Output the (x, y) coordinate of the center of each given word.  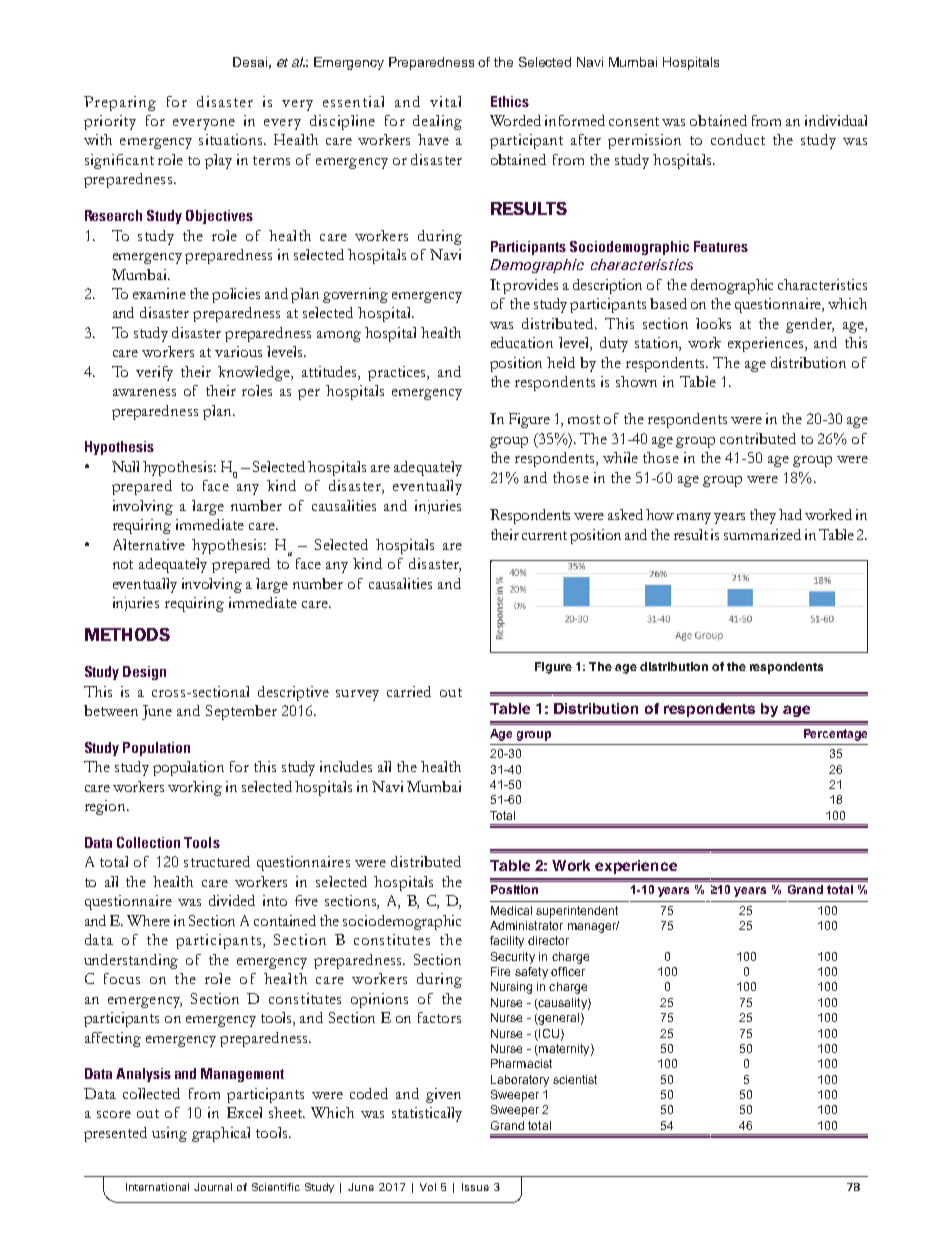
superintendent (577, 912)
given (443, 1095)
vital (445, 101)
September (241, 712)
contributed (758, 438)
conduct (738, 139)
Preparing (120, 103)
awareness (144, 392)
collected (151, 1093)
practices (398, 373)
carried (409, 691)
